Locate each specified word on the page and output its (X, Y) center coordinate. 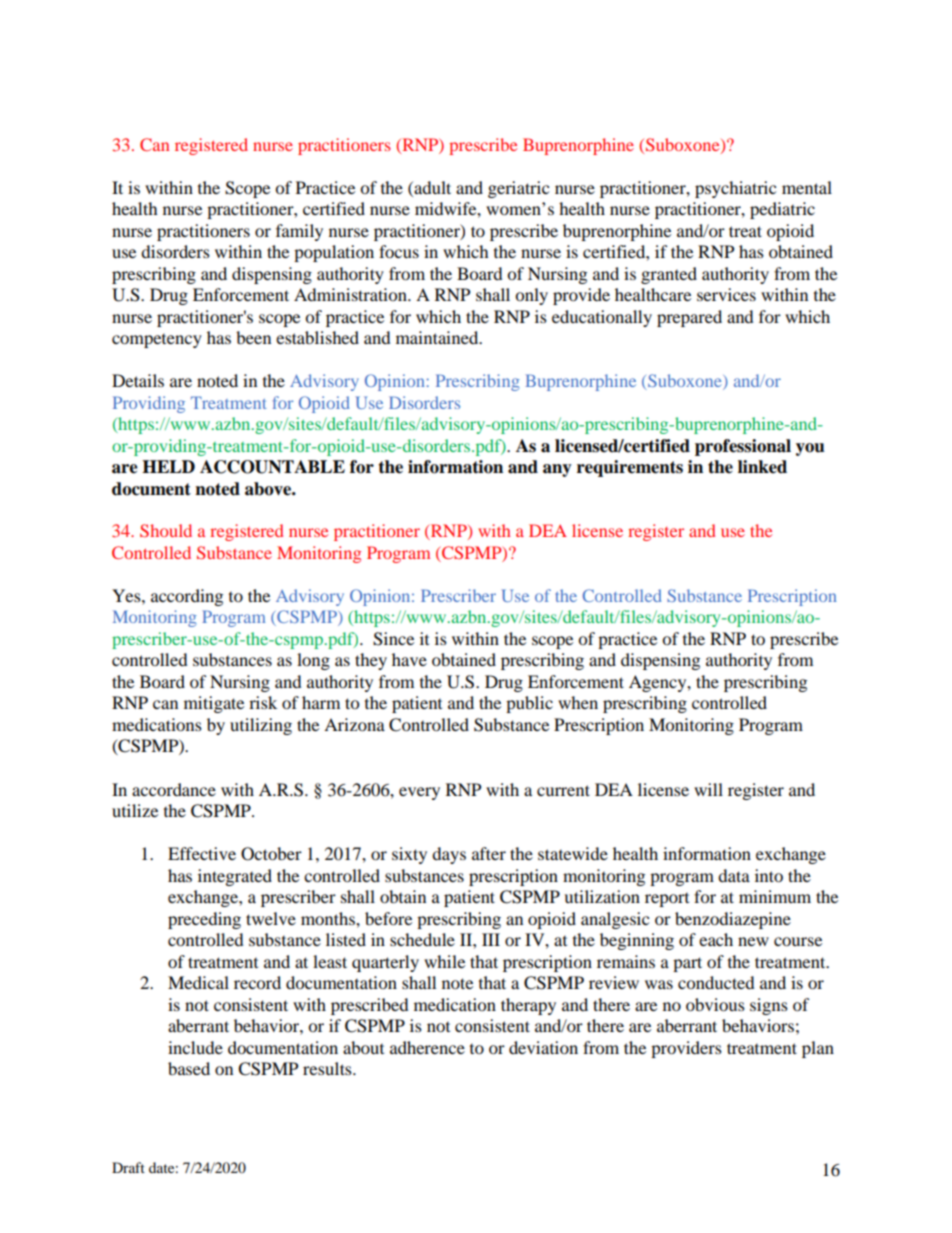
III (491, 939)
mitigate (214, 704)
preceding (204, 920)
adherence (427, 1047)
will (708, 789)
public (529, 704)
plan (818, 1049)
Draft (128, 1167)
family (299, 232)
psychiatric (735, 189)
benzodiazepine (733, 920)
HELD (168, 466)
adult (431, 187)
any (557, 470)
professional (743, 447)
